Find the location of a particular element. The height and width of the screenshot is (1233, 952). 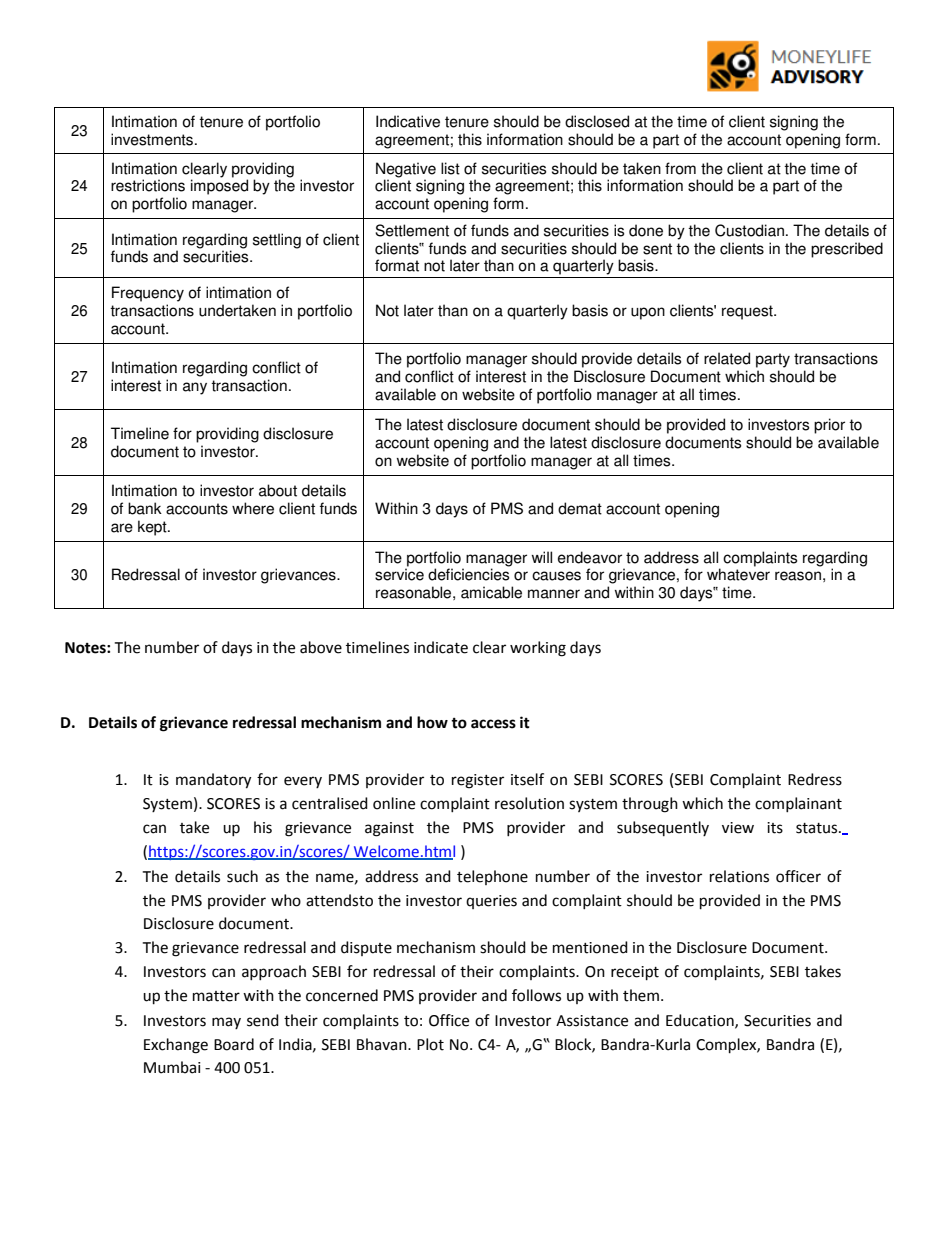

whatever is located at coordinates (738, 574).
